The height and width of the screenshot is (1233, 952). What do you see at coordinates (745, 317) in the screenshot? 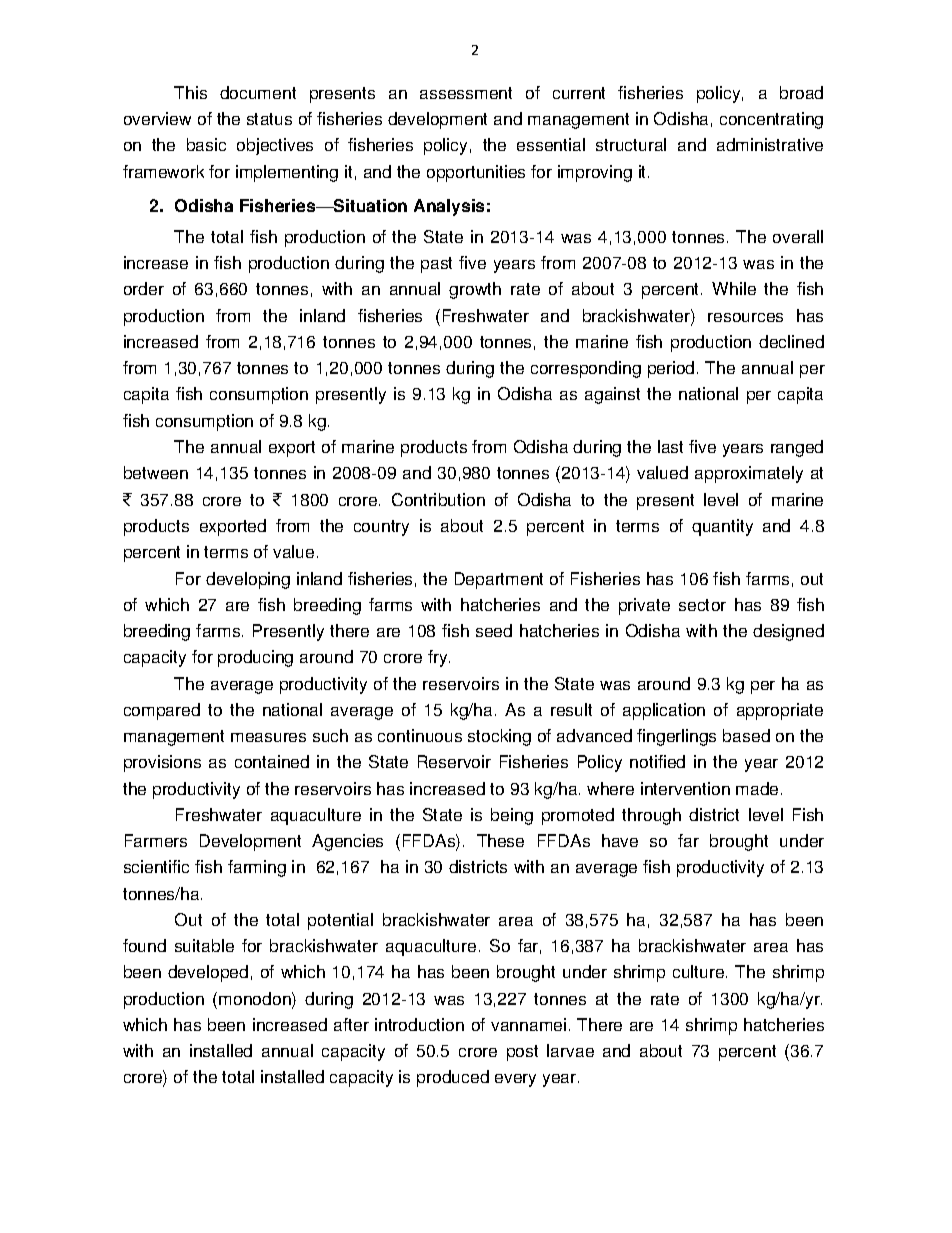
I see `resources` at bounding box center [745, 317].
